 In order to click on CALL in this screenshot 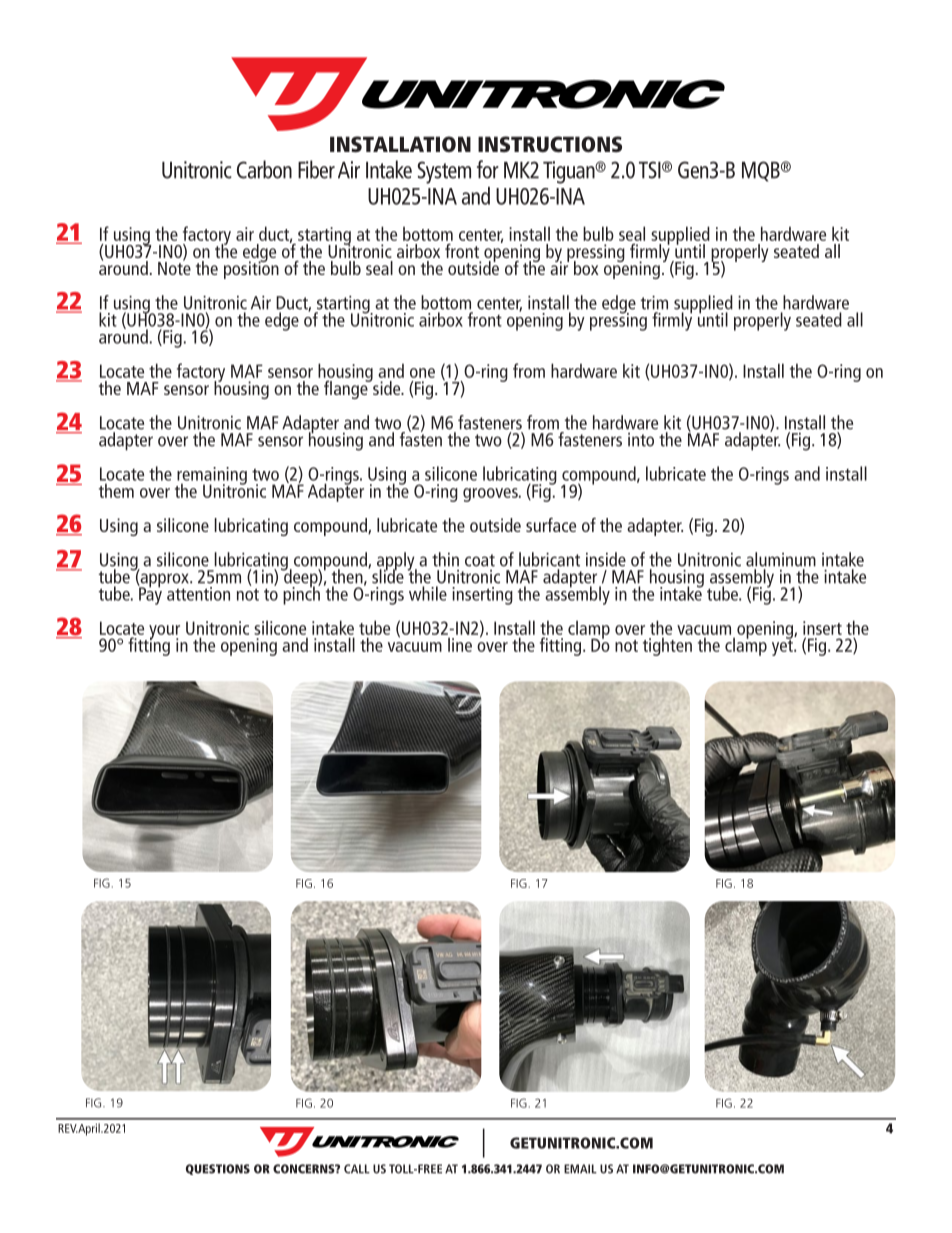, I will do `click(357, 1169)`.
